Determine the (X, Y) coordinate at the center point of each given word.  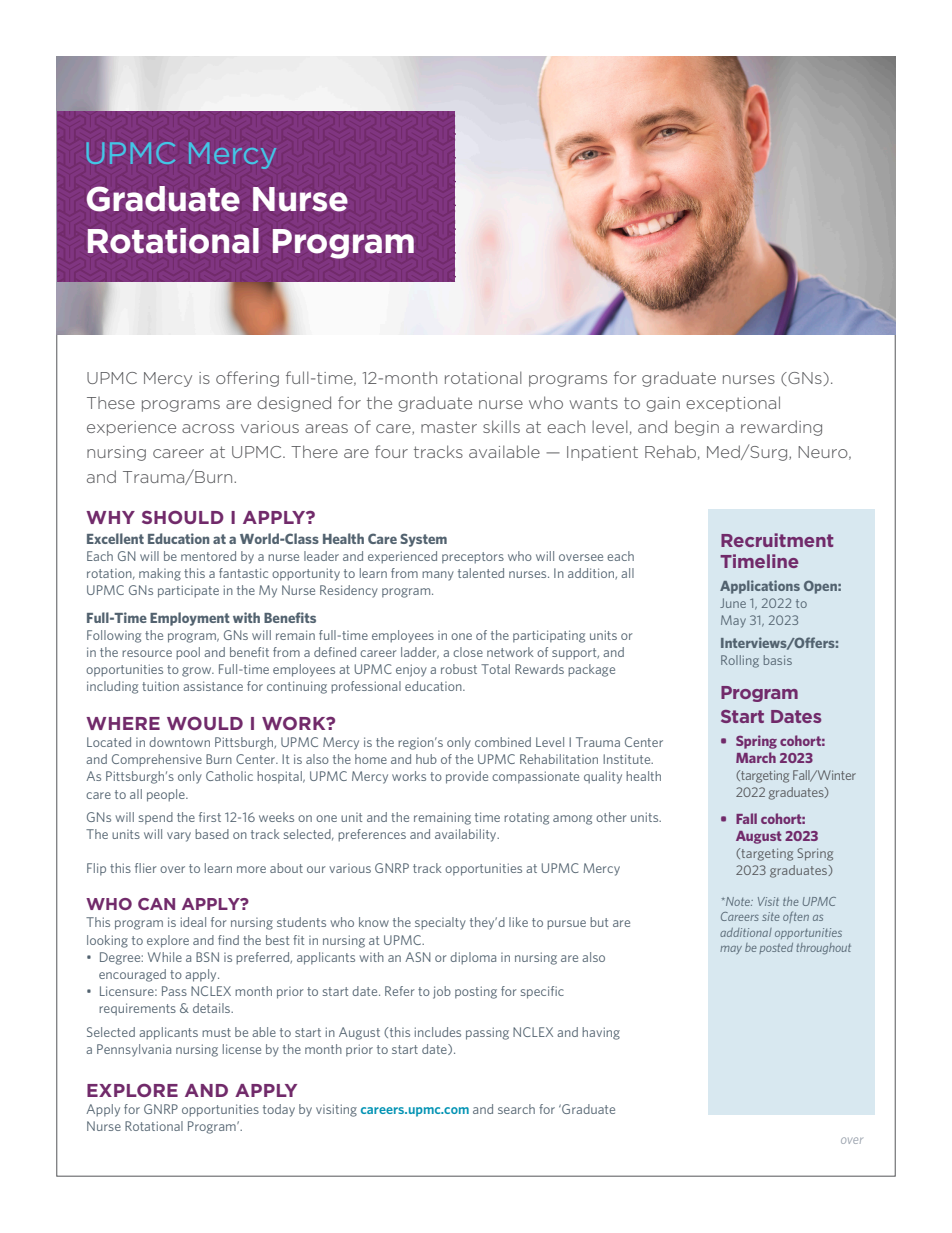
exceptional (733, 404)
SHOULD (183, 517)
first (210, 817)
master (449, 427)
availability (467, 835)
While (165, 957)
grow (198, 672)
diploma (473, 958)
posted (776, 948)
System (423, 540)
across (208, 428)
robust (459, 669)
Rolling (740, 661)
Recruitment (777, 540)
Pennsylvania (134, 1050)
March (756, 757)
